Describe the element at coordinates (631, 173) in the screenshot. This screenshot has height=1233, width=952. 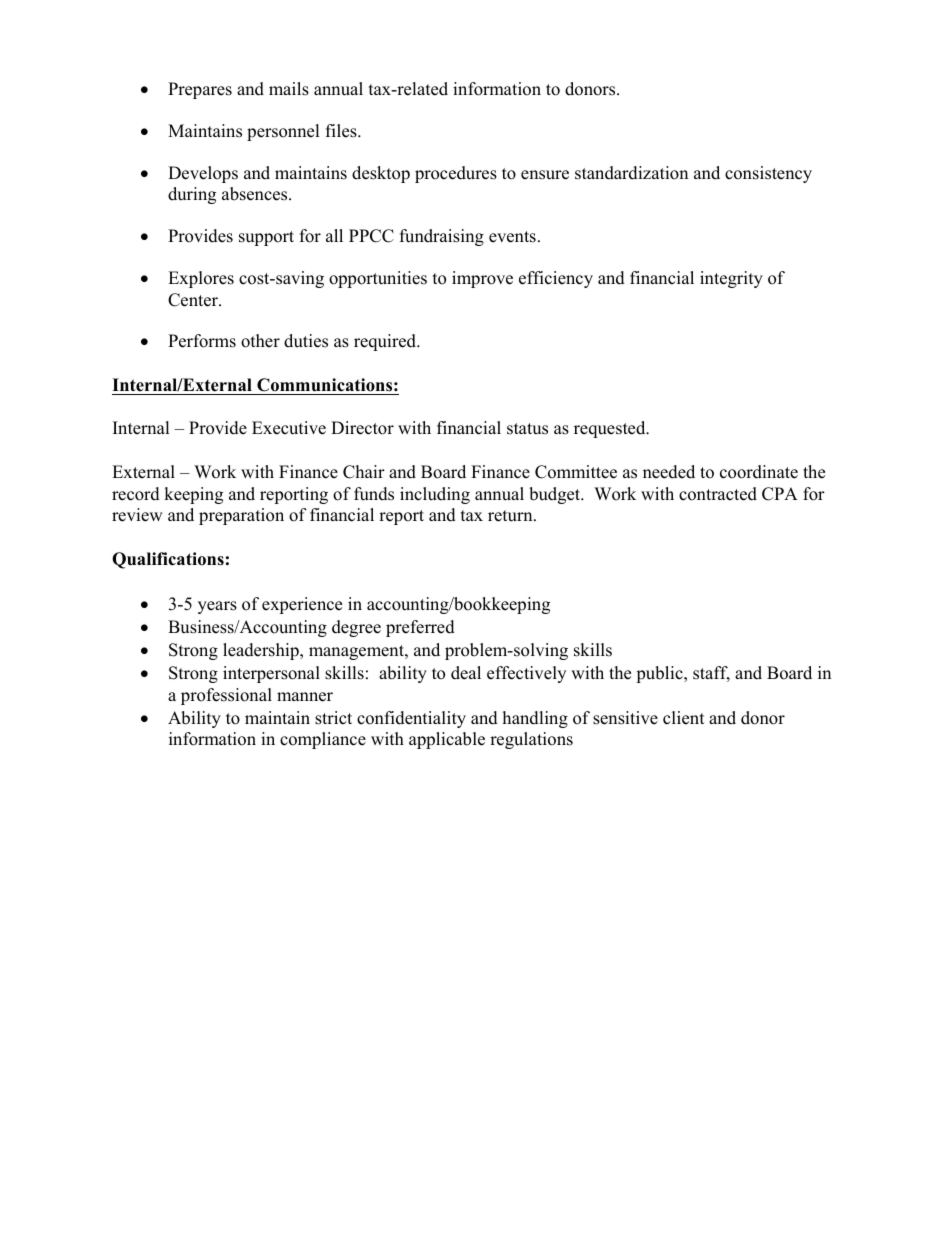
I see `standardization` at that location.
